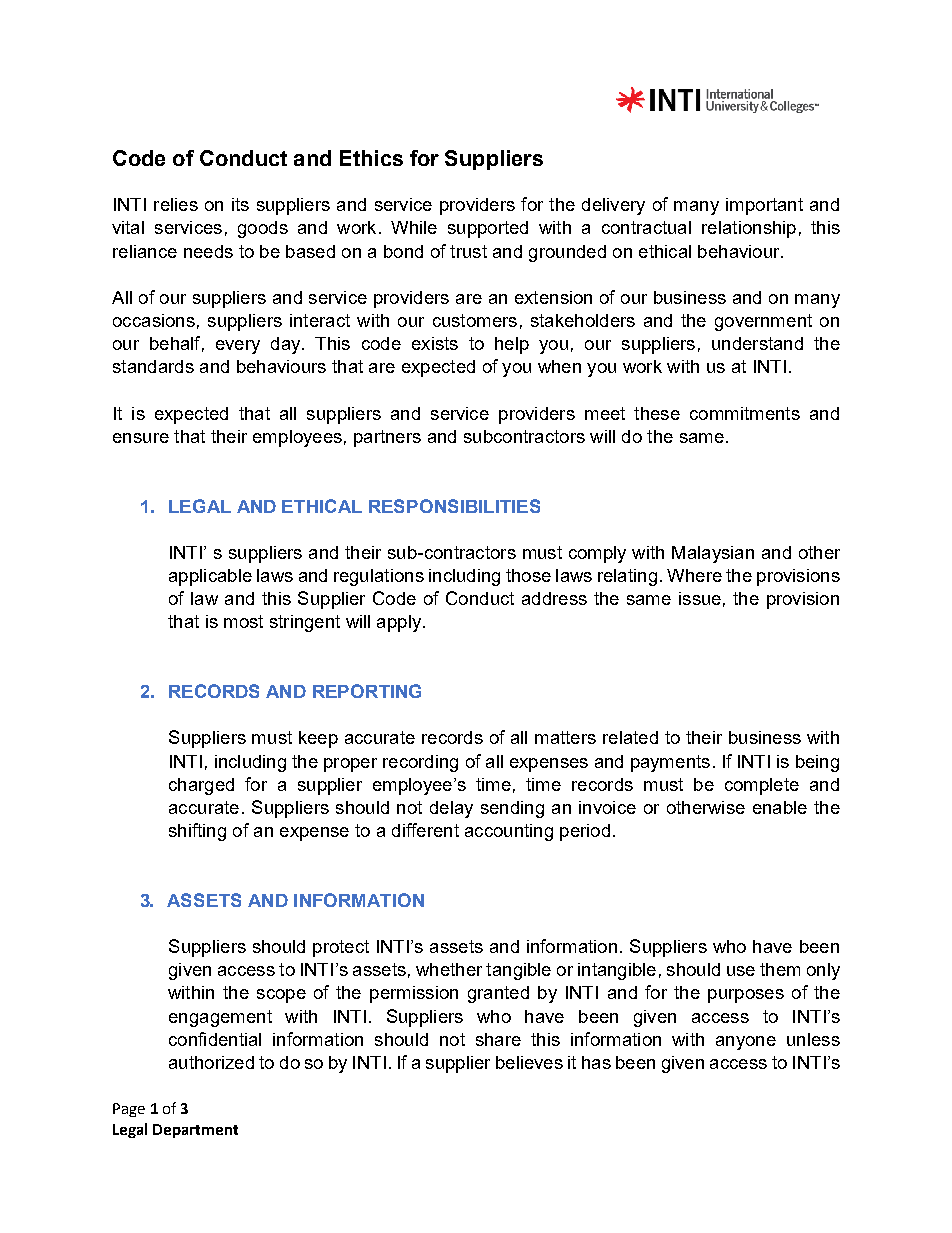  I want to click on most, so click(243, 621).
